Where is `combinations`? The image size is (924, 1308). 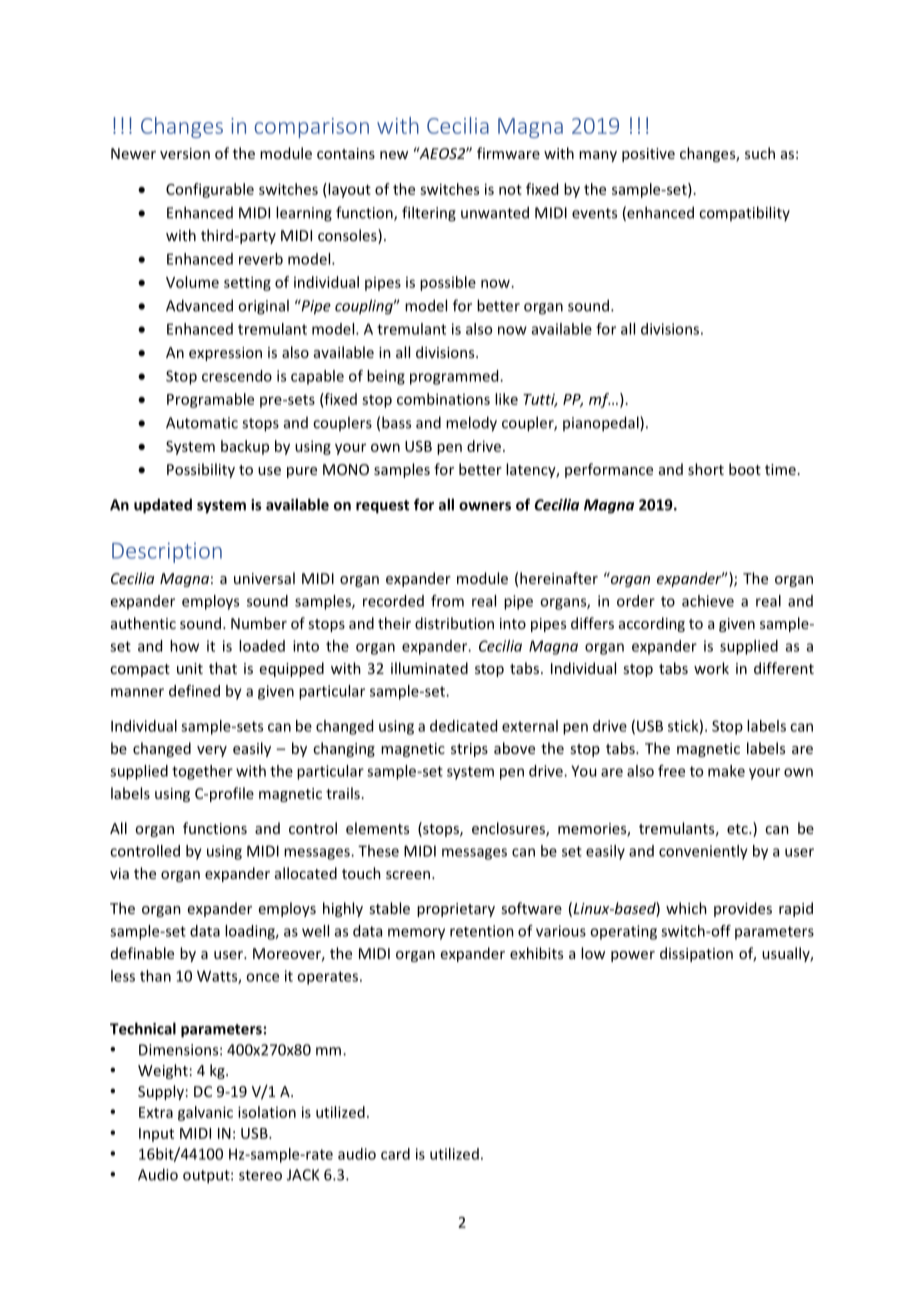
combinations is located at coordinates (443, 399).
